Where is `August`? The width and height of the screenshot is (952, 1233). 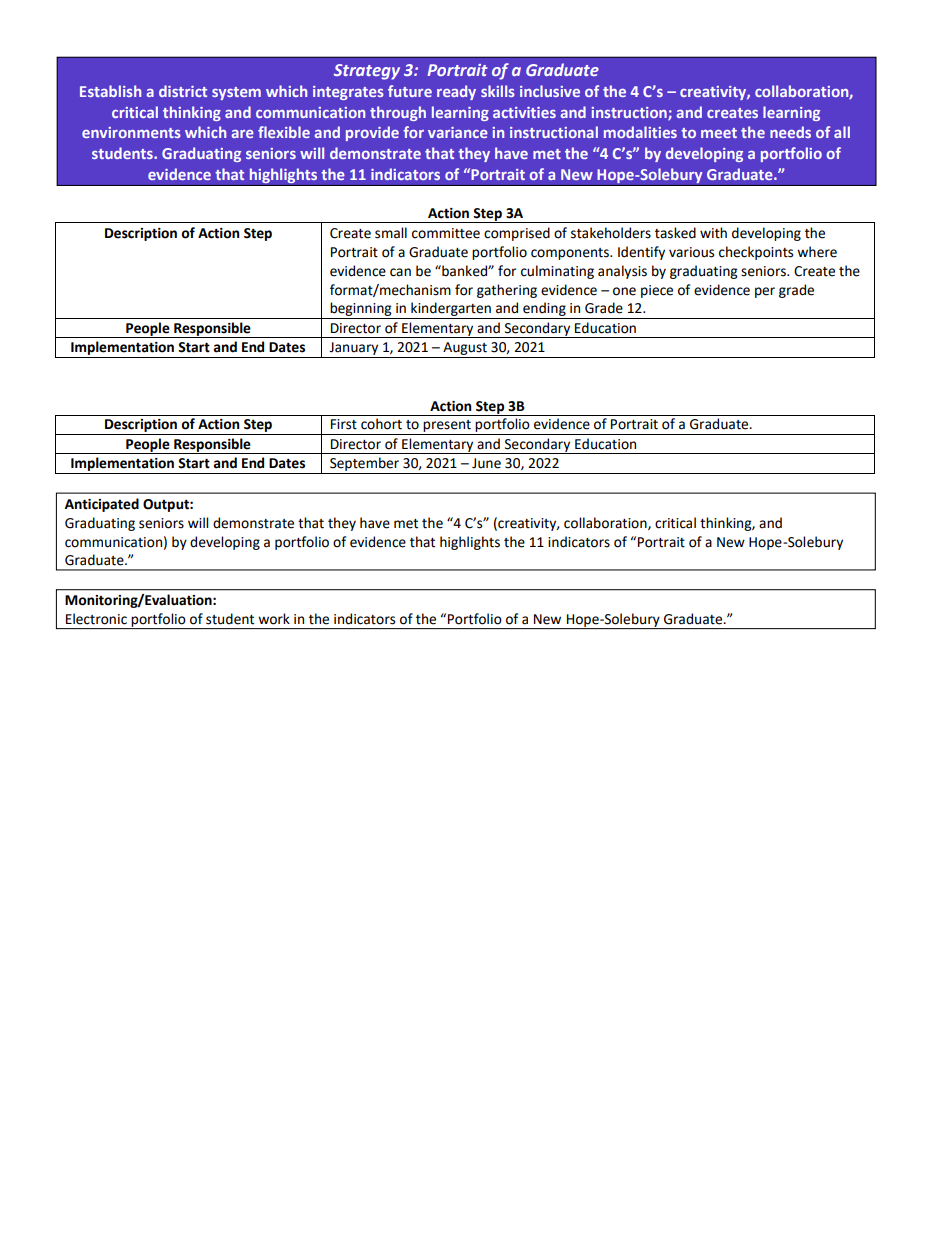
August is located at coordinates (465, 348).
